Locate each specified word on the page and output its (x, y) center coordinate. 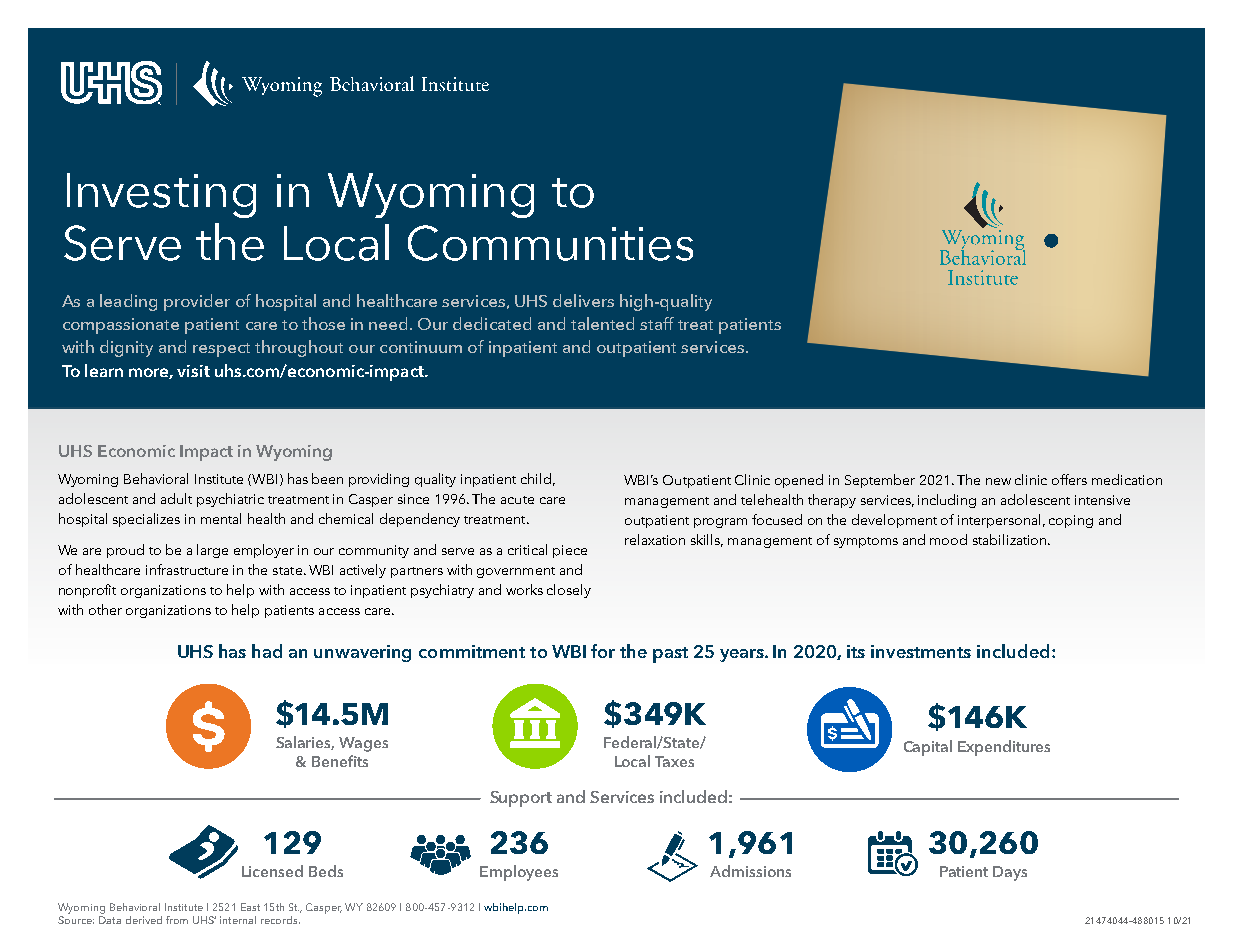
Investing (161, 195)
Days (1010, 873)
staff (657, 323)
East (250, 907)
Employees (519, 873)
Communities (550, 243)
